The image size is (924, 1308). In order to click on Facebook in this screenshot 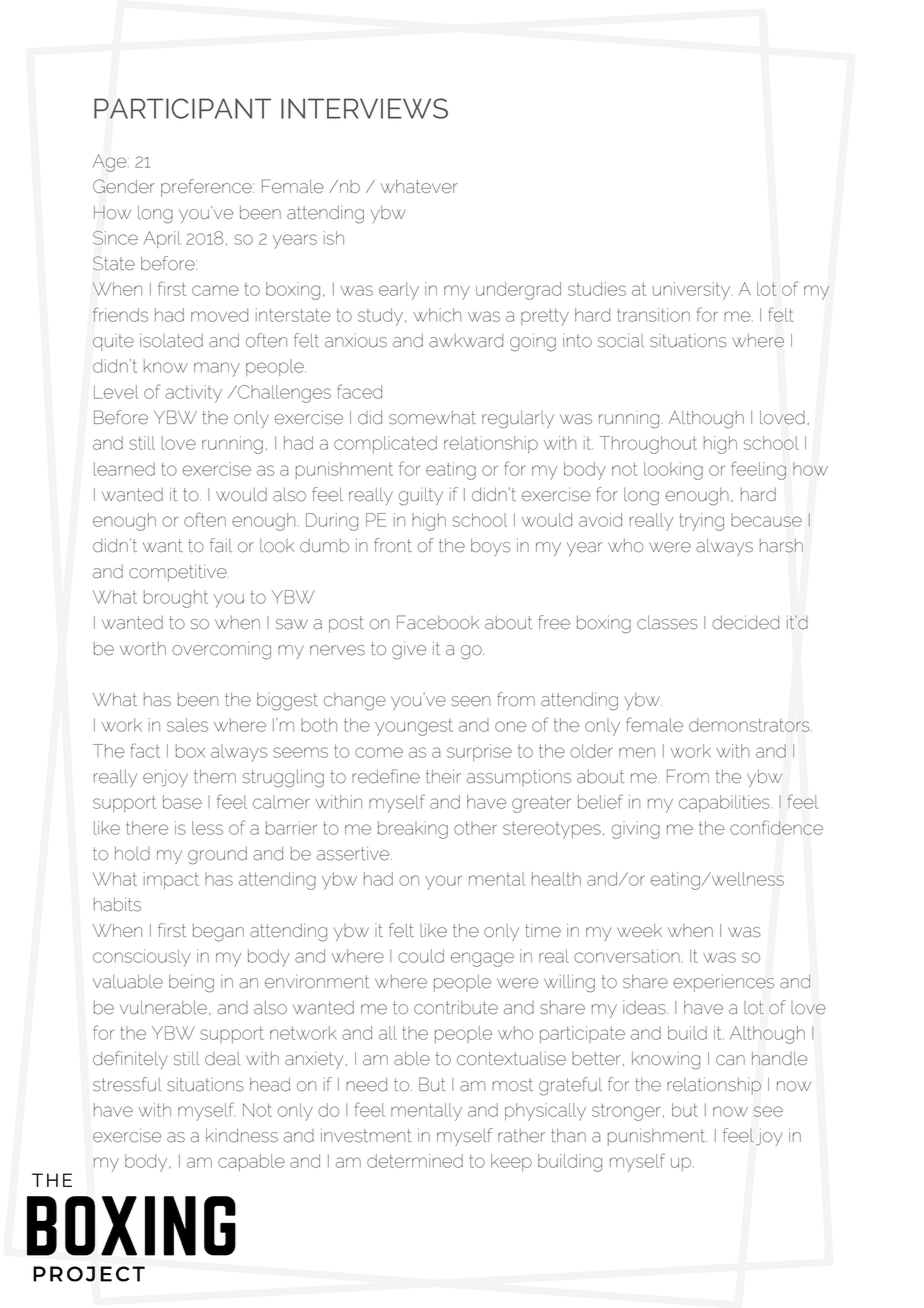, I will do `click(438, 622)`.
